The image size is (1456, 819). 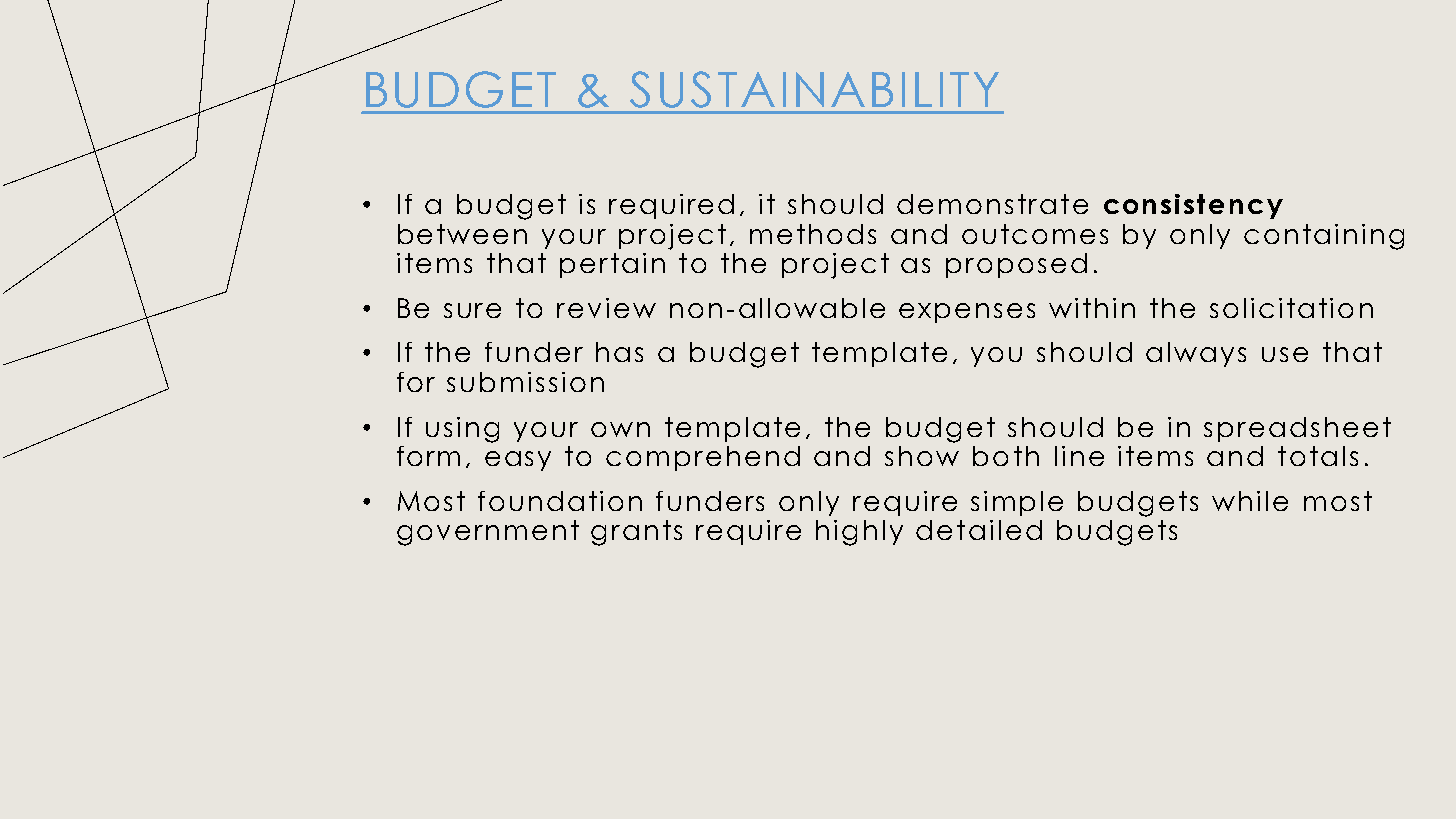 I want to click on highly, so click(x=859, y=533).
